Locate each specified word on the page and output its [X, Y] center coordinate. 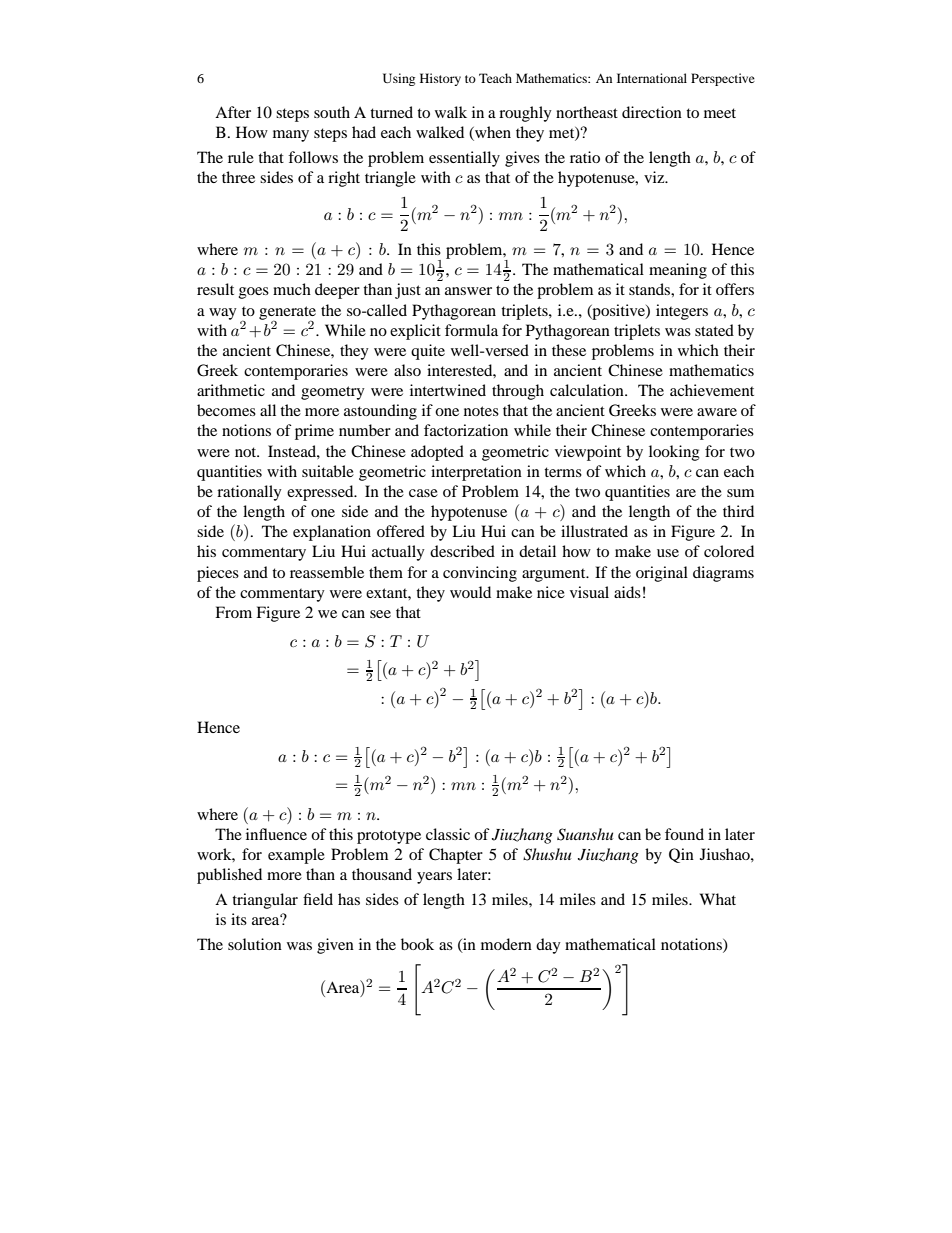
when [492, 133]
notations [692, 945]
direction [652, 112]
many [291, 136]
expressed [321, 493]
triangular [265, 901]
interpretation [476, 473]
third [738, 511]
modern [506, 944]
